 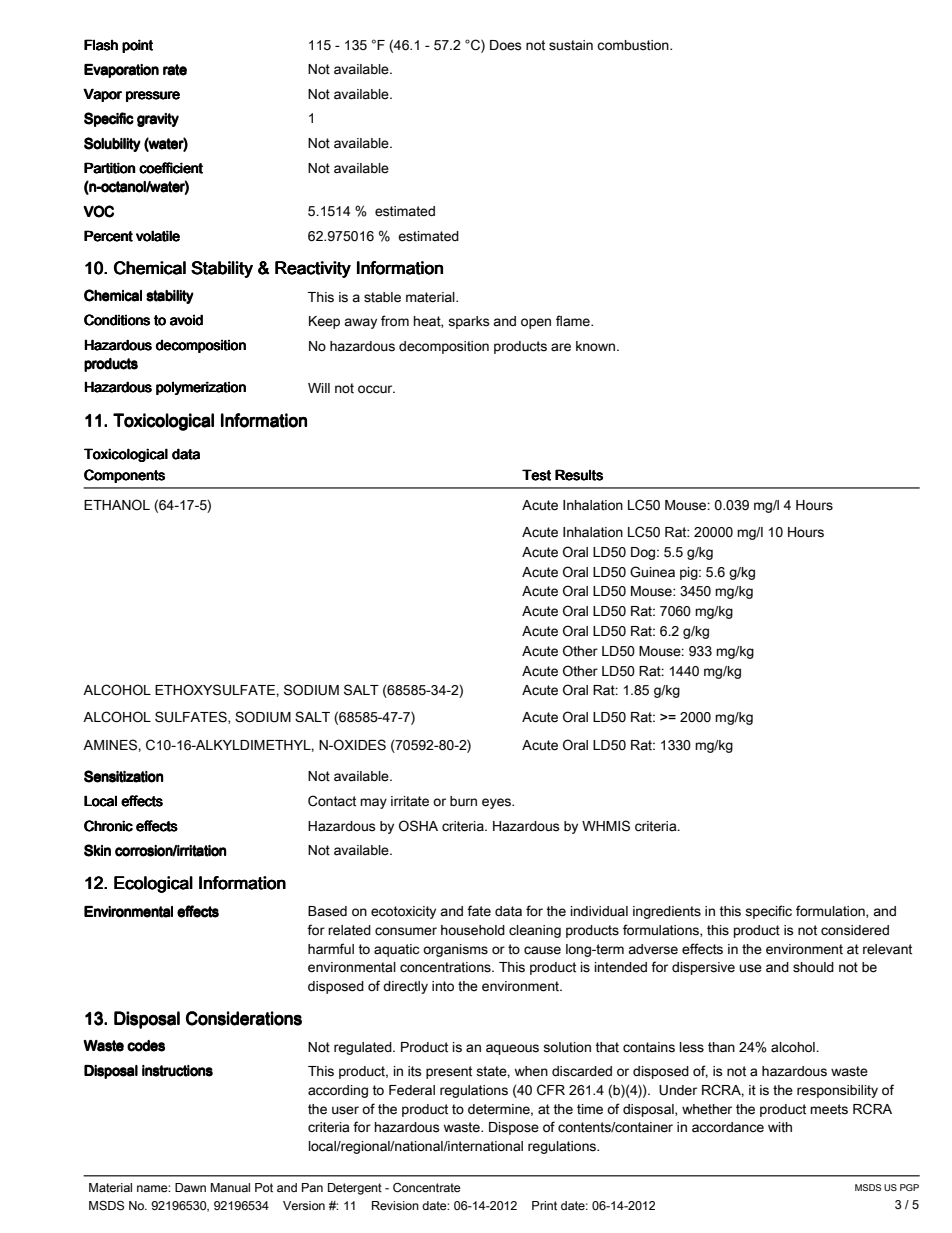 What do you see at coordinates (579, 475) in the screenshot?
I see `Results` at bounding box center [579, 475].
